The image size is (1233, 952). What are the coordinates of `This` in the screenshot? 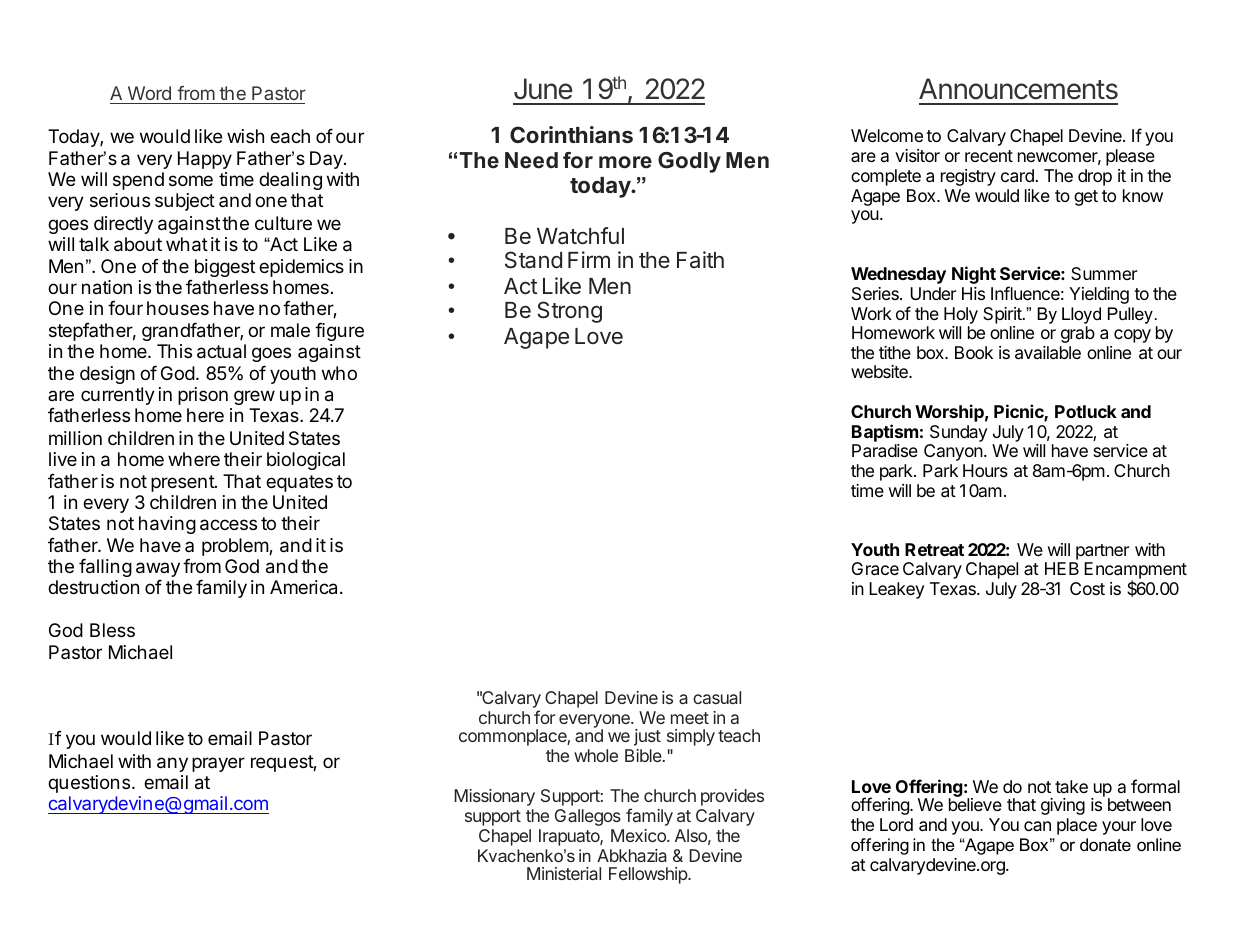 It's located at (174, 351).
